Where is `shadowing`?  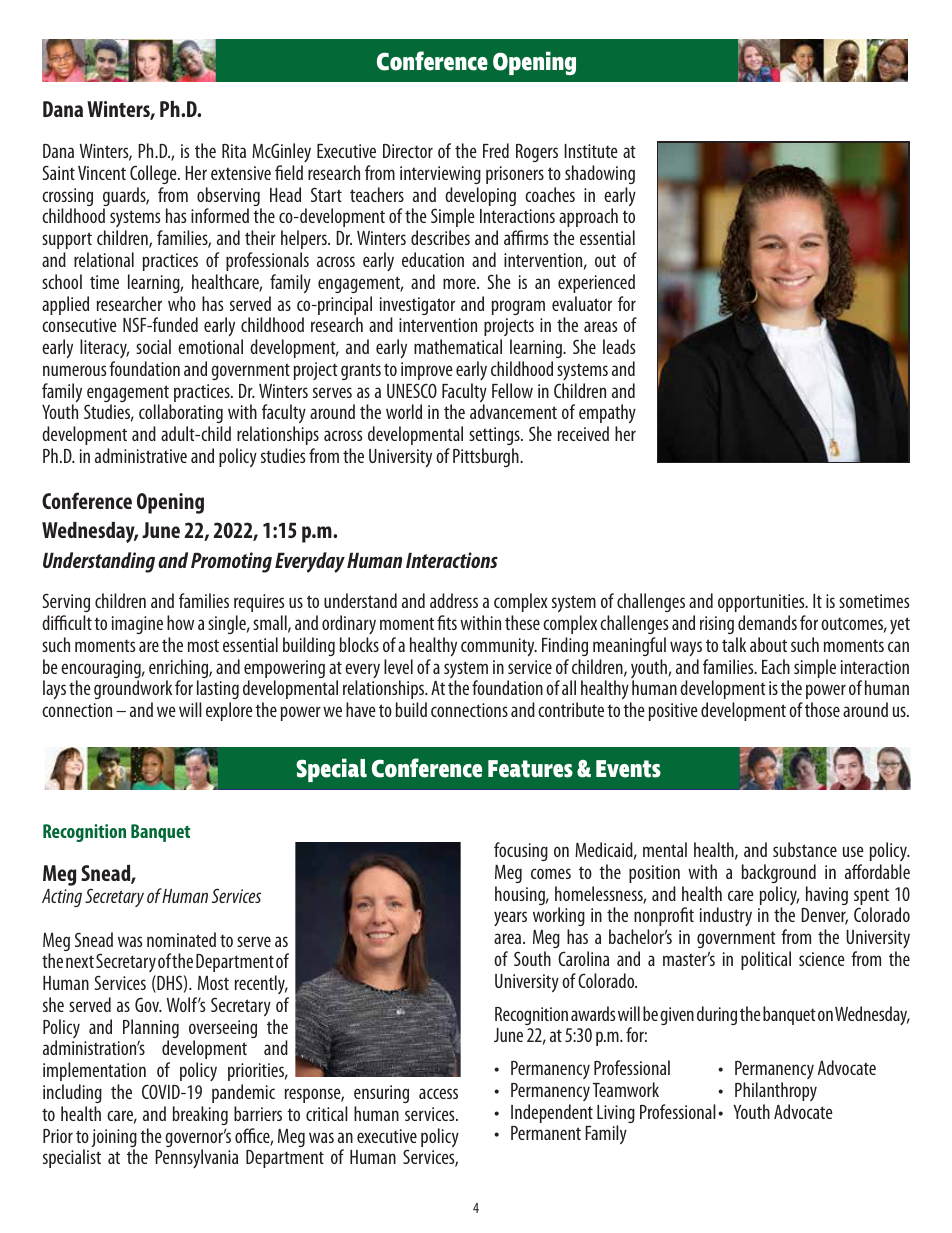 shadowing is located at coordinates (600, 174).
